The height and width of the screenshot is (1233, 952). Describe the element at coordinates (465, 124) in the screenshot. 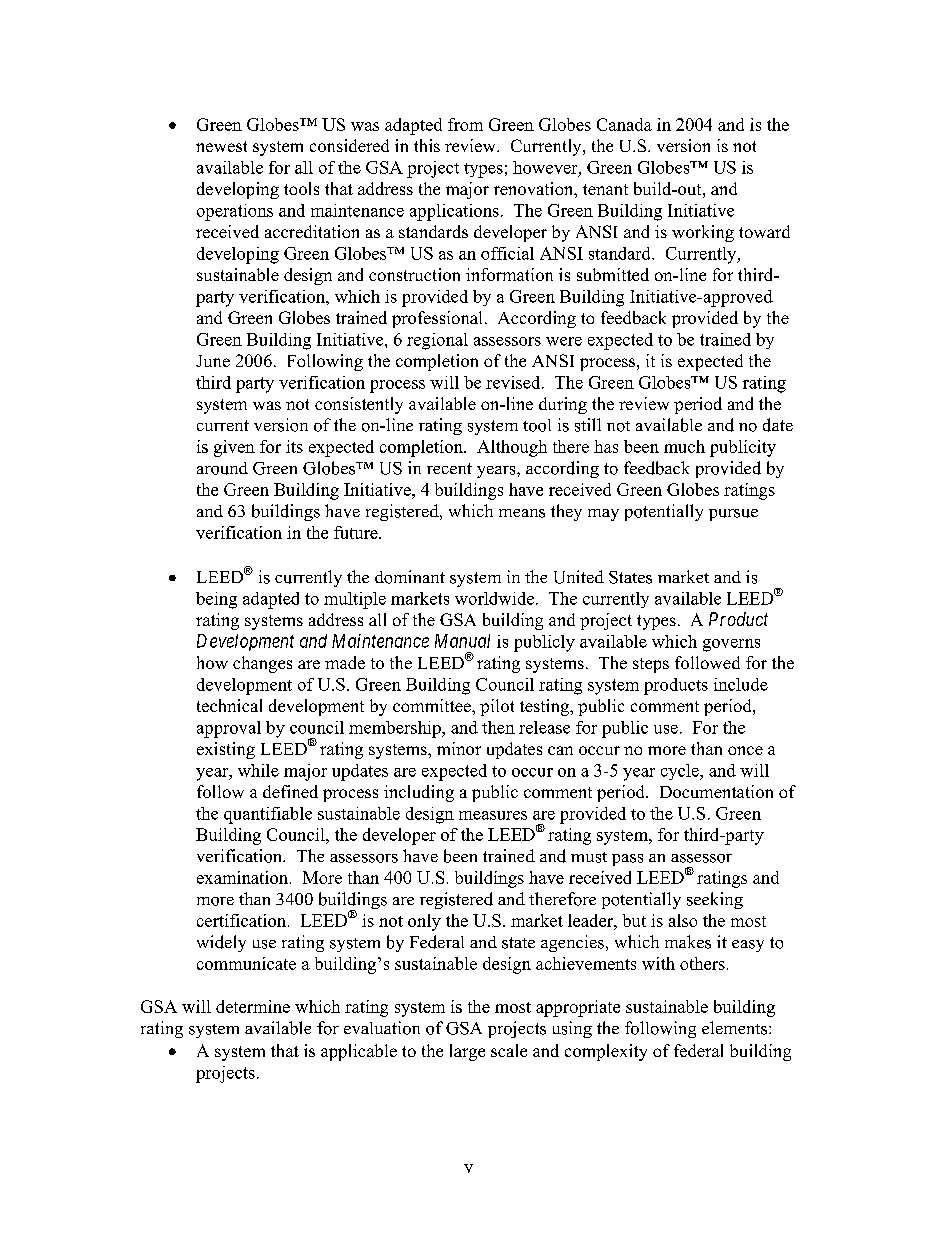

I see `from` at that location.
